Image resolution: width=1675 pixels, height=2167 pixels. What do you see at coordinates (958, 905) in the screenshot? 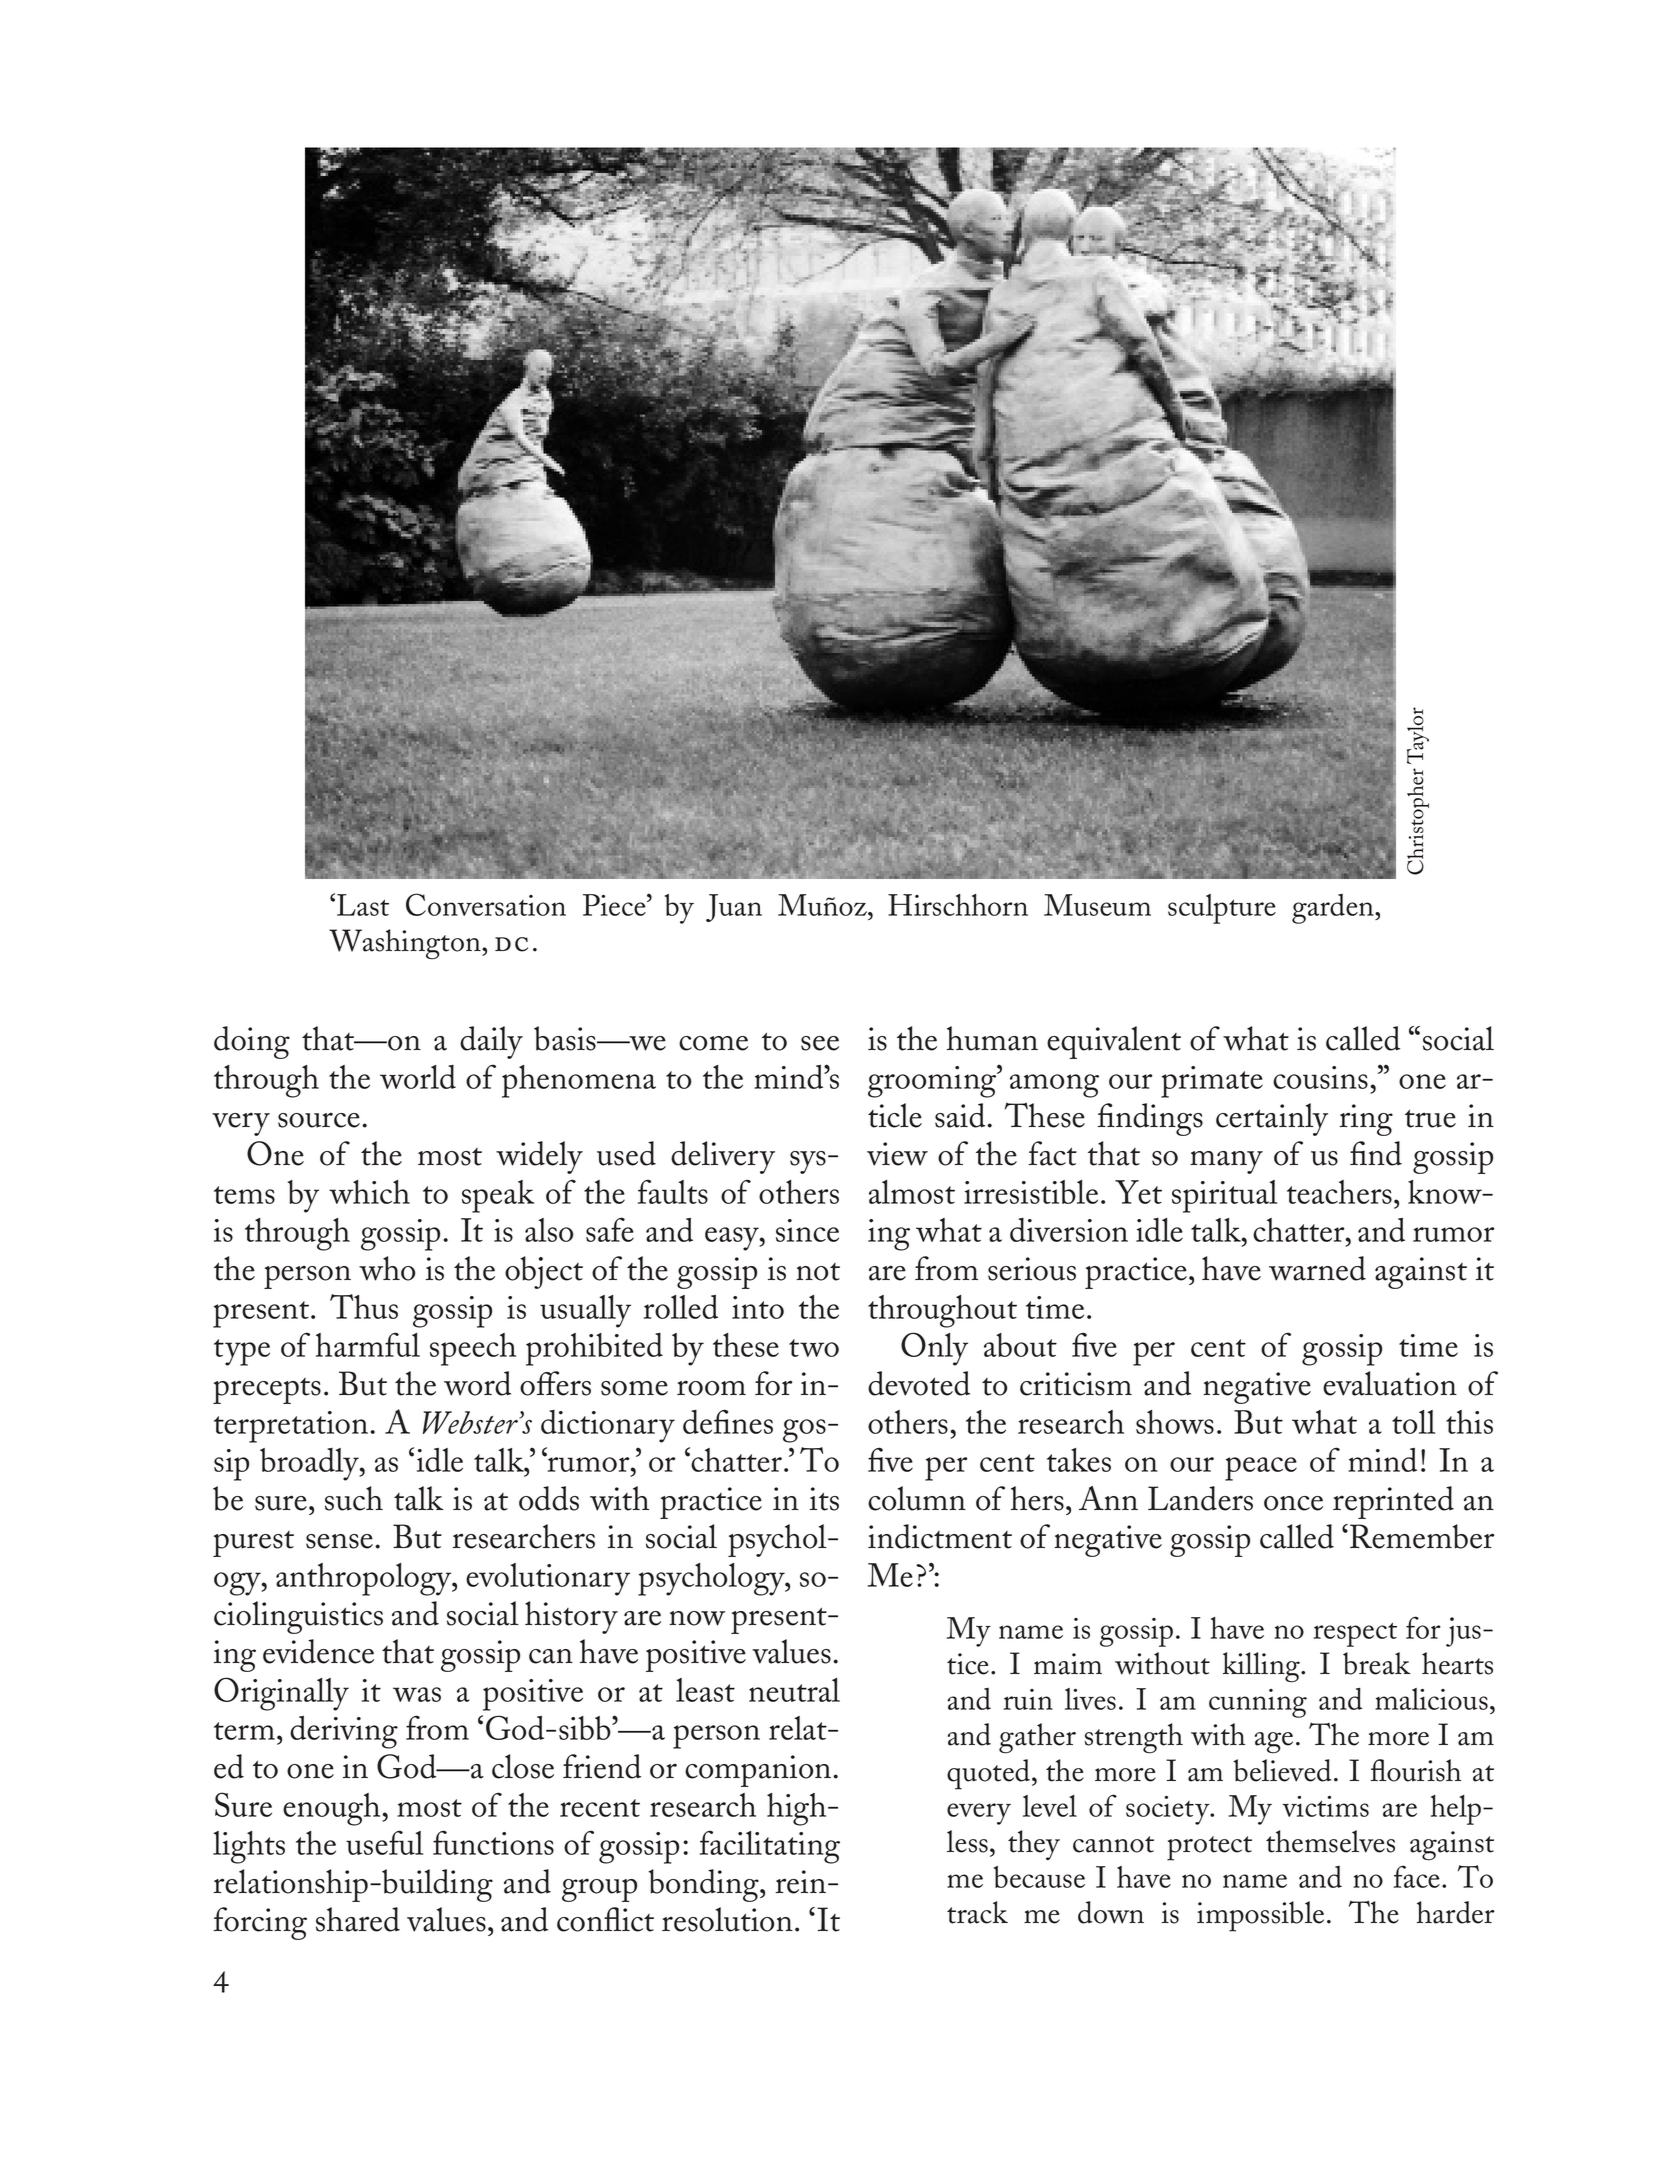
I see `Hirschhorn` at bounding box center [958, 905].
